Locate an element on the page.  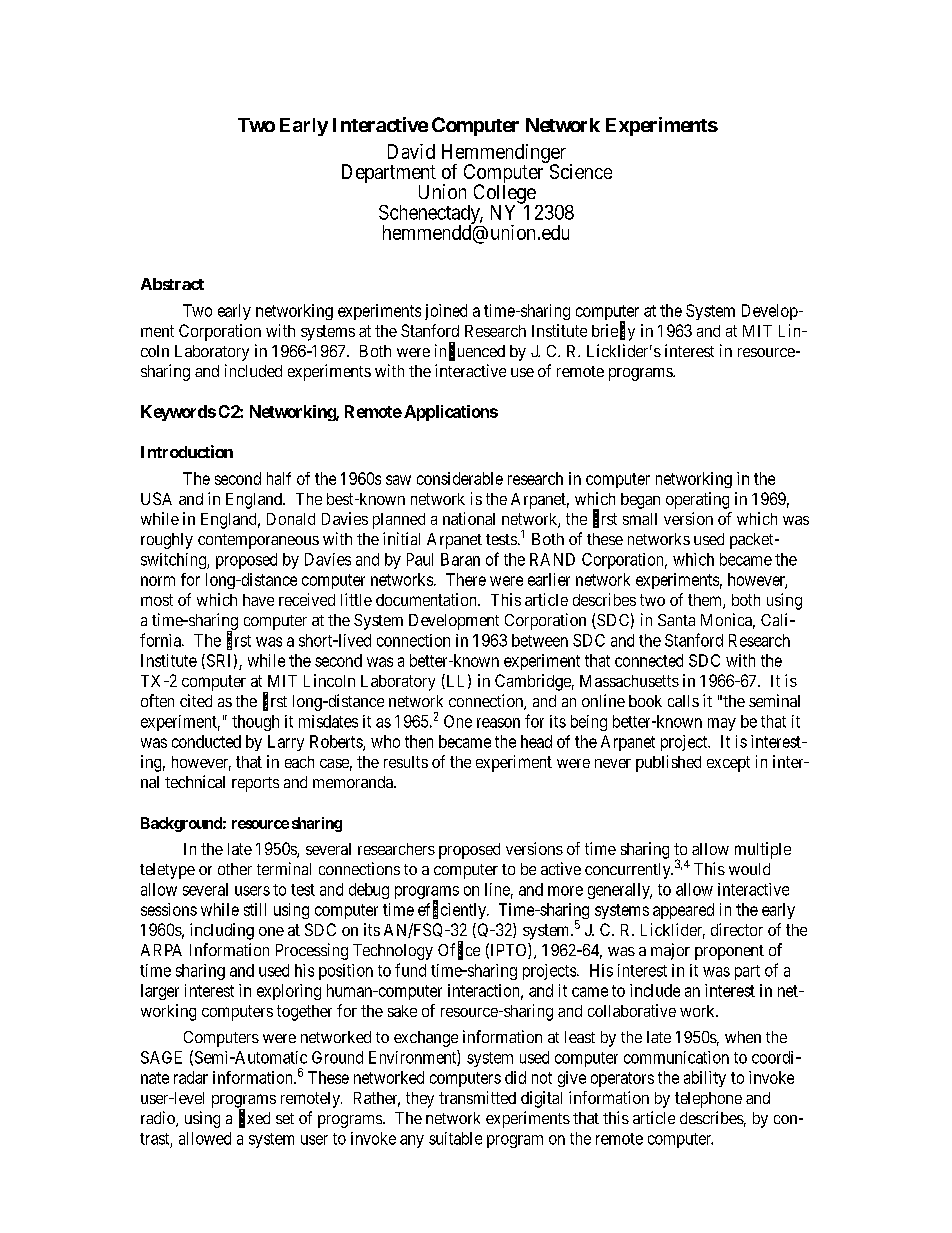
Abstract is located at coordinates (172, 284).
